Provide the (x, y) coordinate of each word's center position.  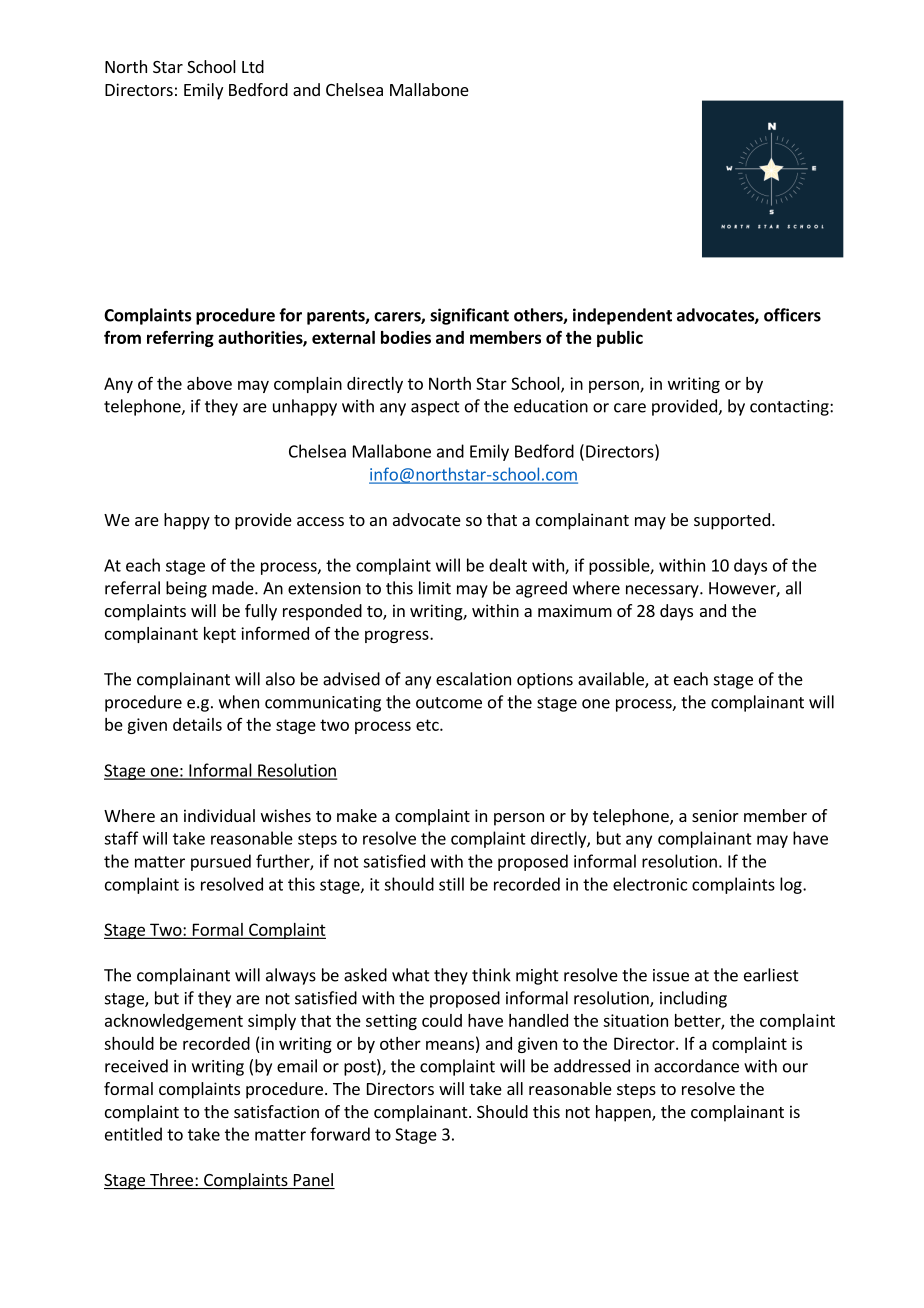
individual (219, 815)
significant (469, 316)
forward (340, 1134)
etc (428, 725)
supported (732, 521)
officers (792, 315)
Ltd (253, 66)
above (209, 383)
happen (624, 1113)
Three (171, 1181)
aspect (435, 408)
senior (715, 815)
